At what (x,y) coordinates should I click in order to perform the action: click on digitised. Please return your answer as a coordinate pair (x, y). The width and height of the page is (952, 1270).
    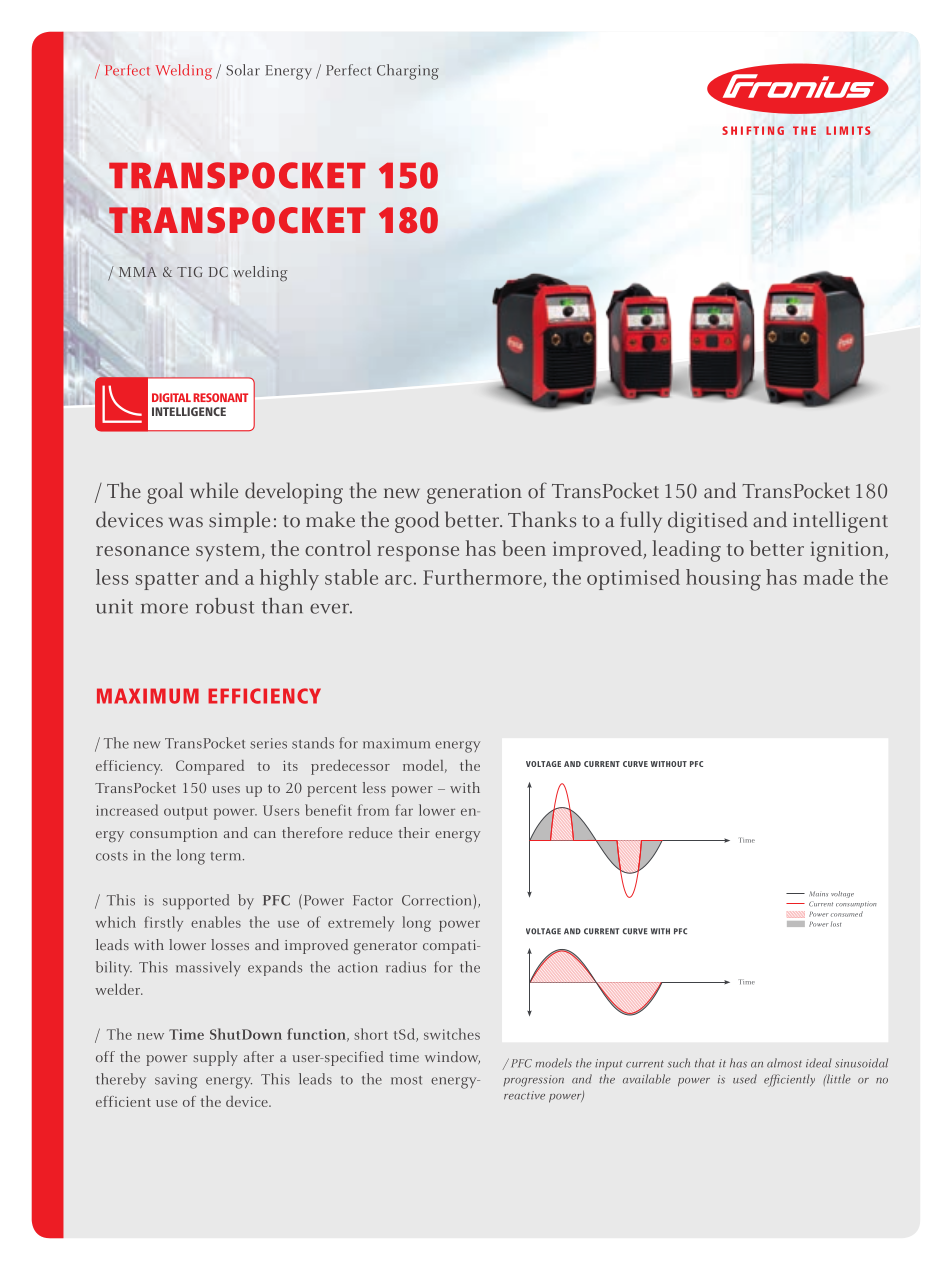
    Looking at the image, I should click on (708, 522).
